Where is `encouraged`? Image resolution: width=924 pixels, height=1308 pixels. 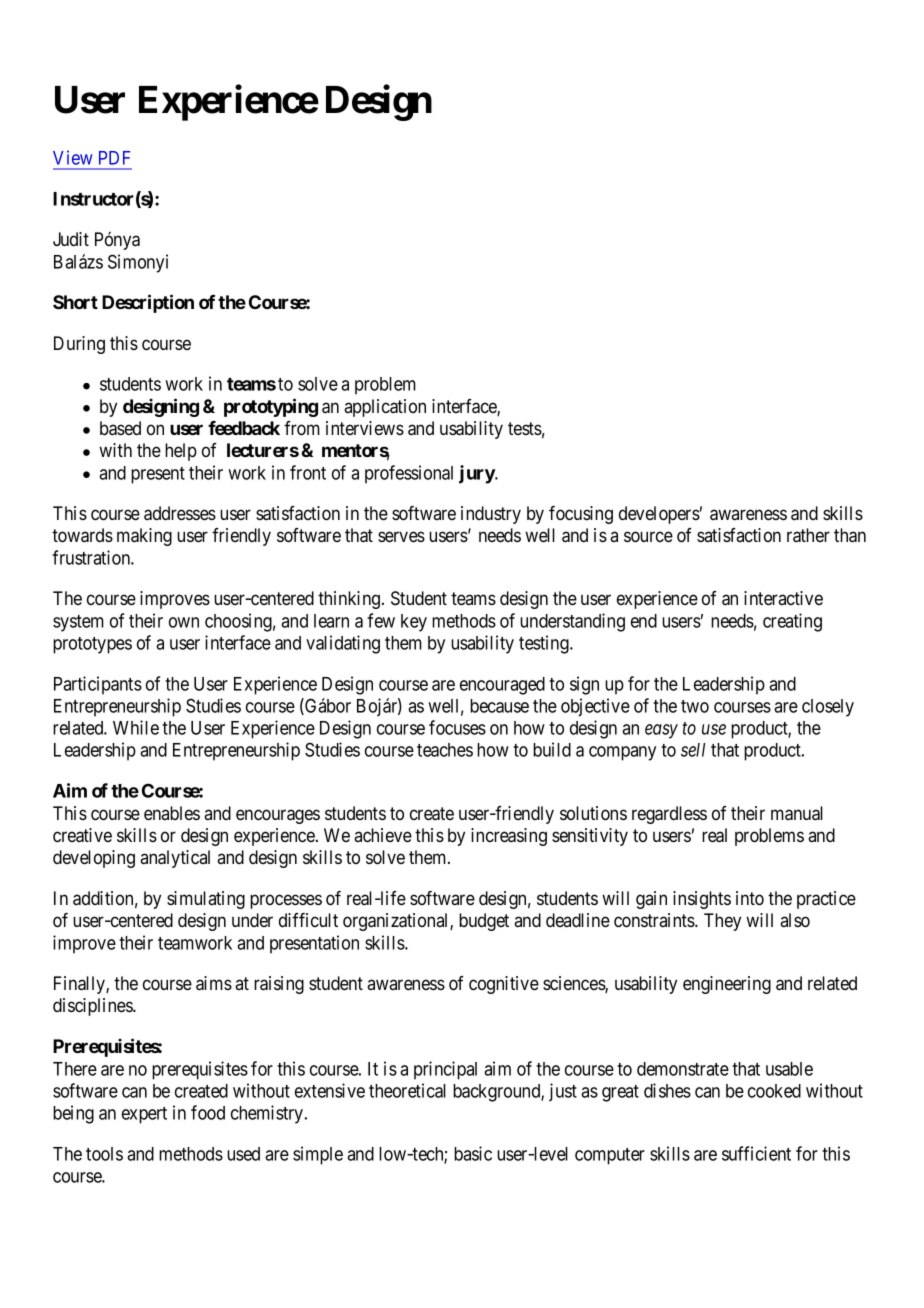
encouraged is located at coordinates (502, 686).
